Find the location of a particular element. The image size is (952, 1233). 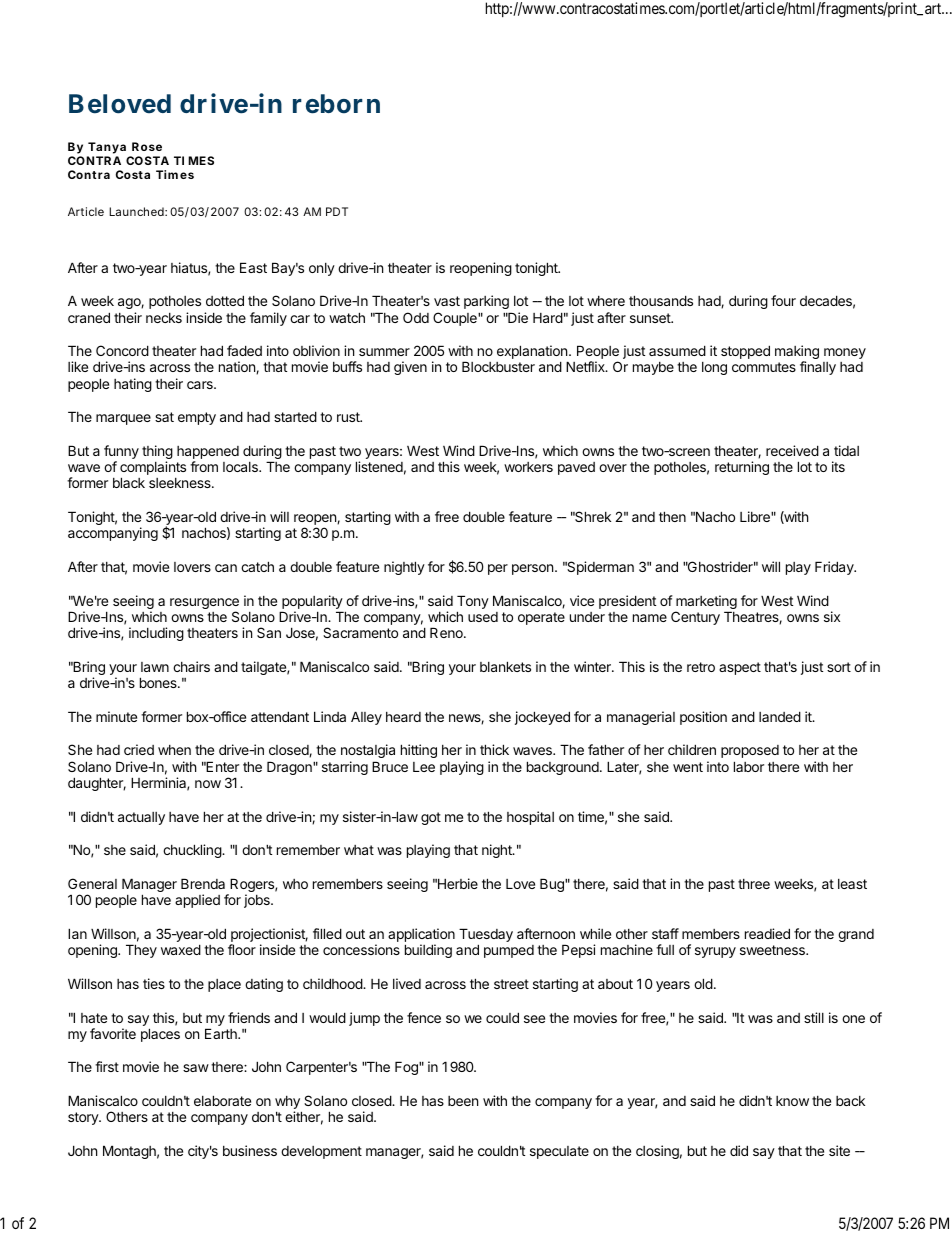

hating is located at coordinates (133, 385).
